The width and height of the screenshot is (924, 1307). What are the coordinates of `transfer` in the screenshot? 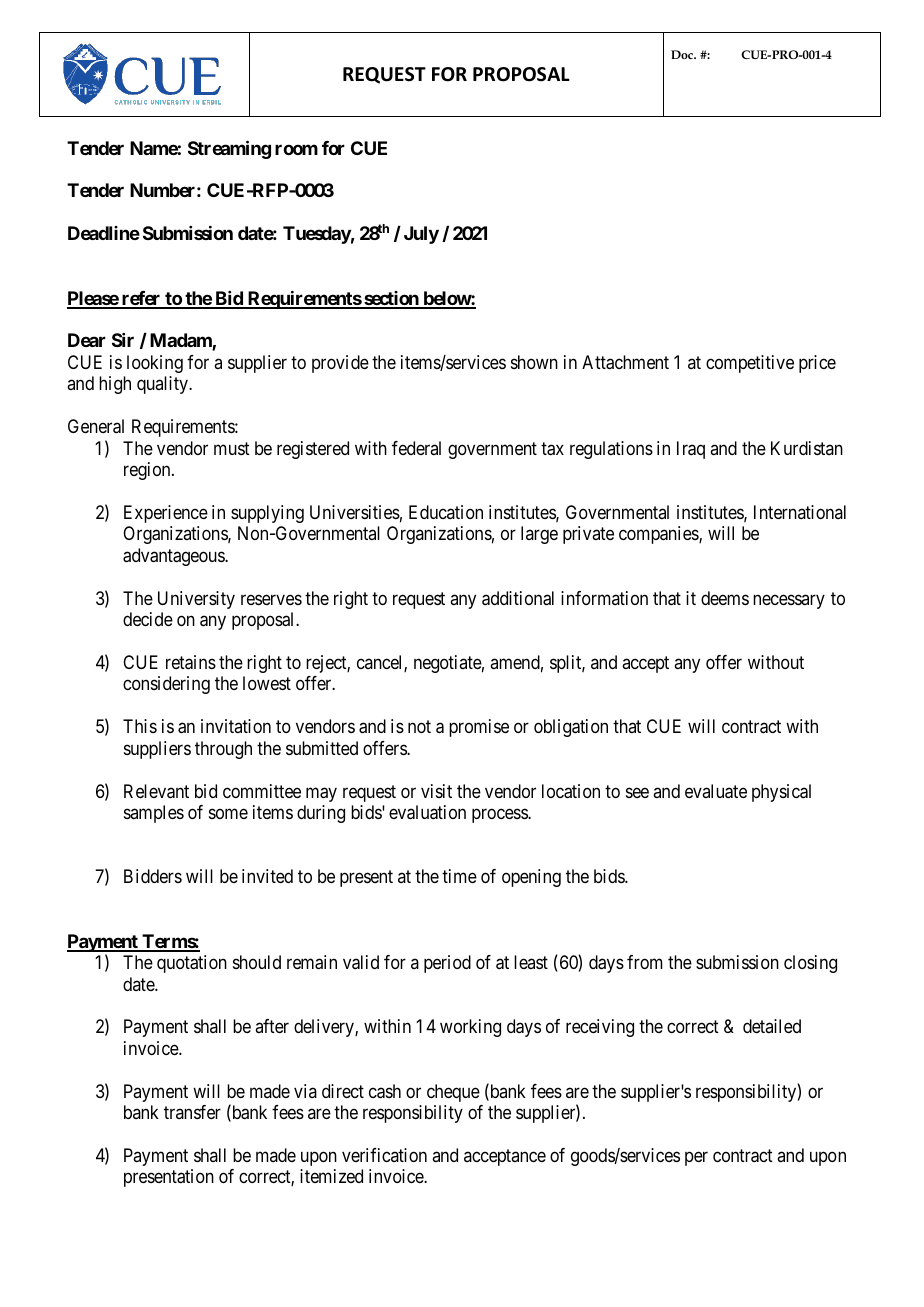 It's located at (192, 1112).
